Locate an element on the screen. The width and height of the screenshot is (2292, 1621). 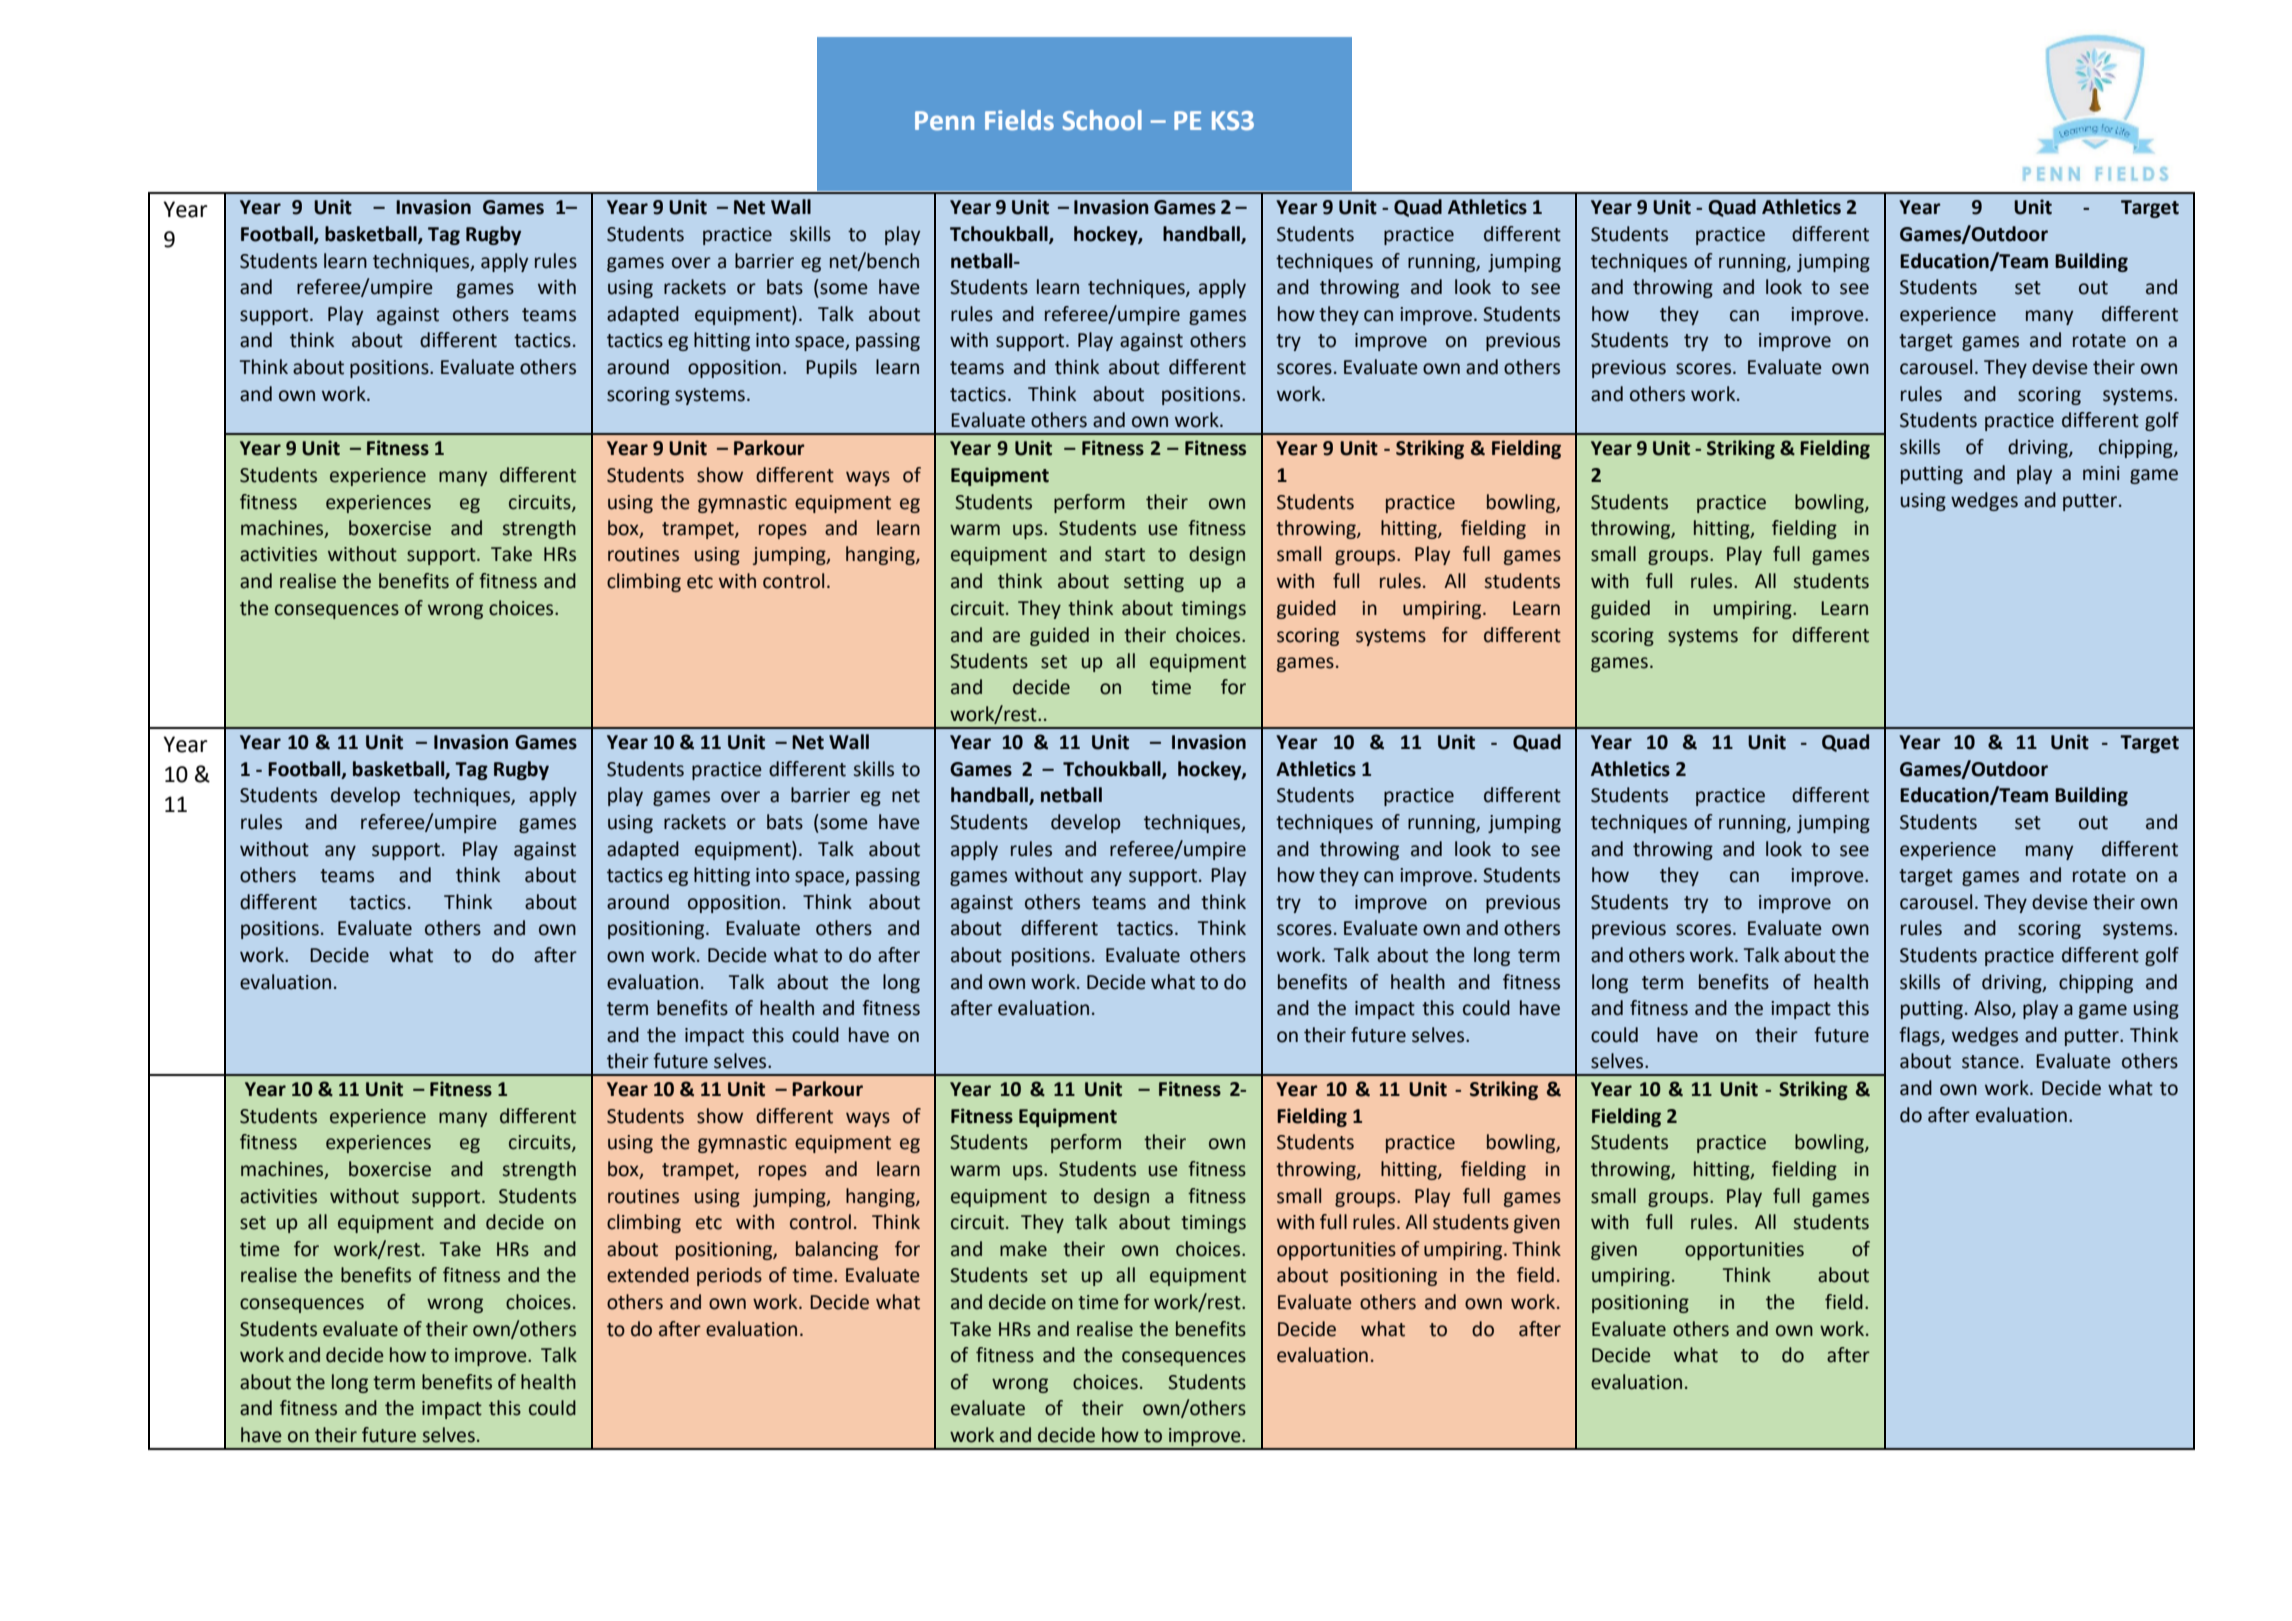
balancing is located at coordinates (837, 1250).
